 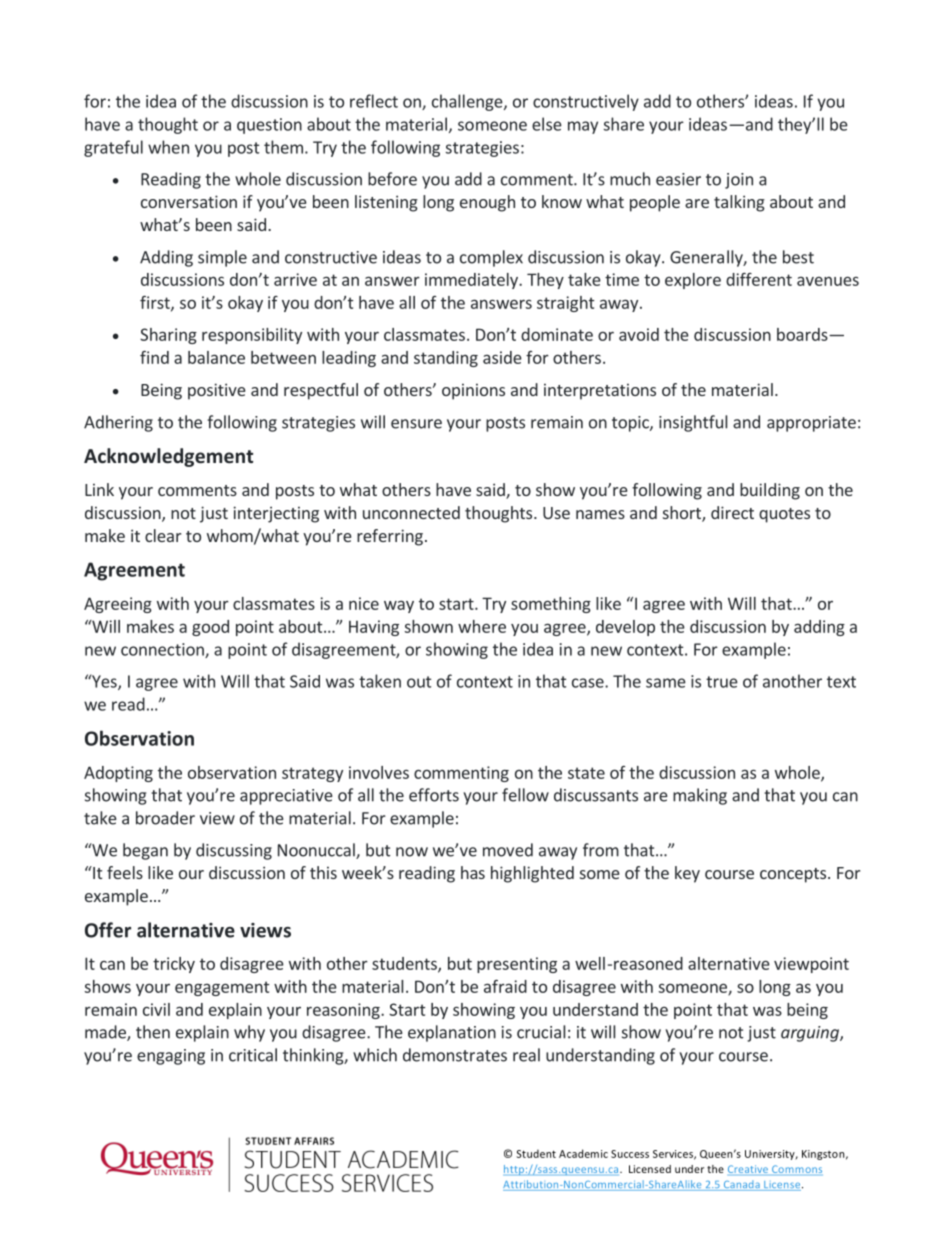 I want to click on when, so click(x=168, y=147).
